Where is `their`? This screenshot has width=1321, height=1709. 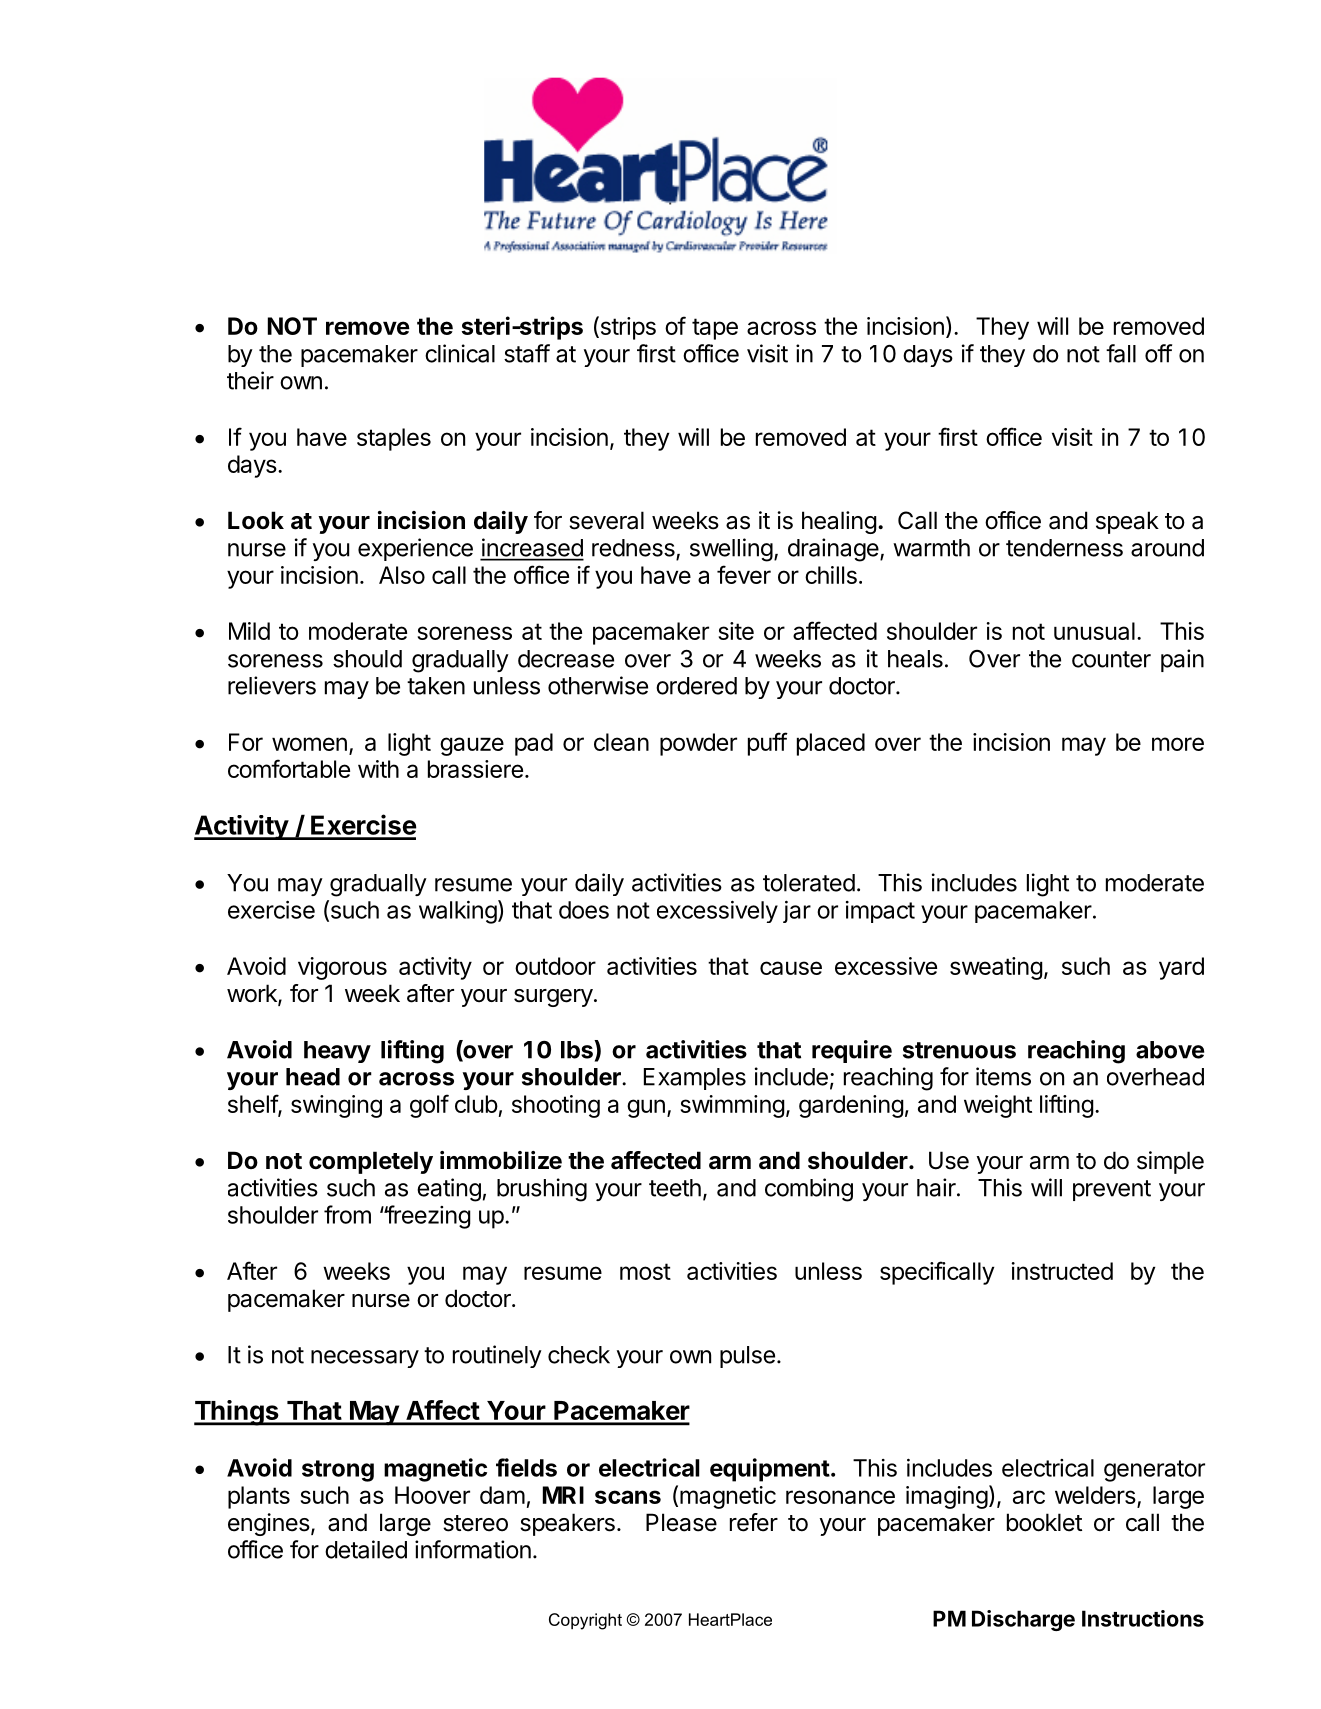 their is located at coordinates (250, 380).
